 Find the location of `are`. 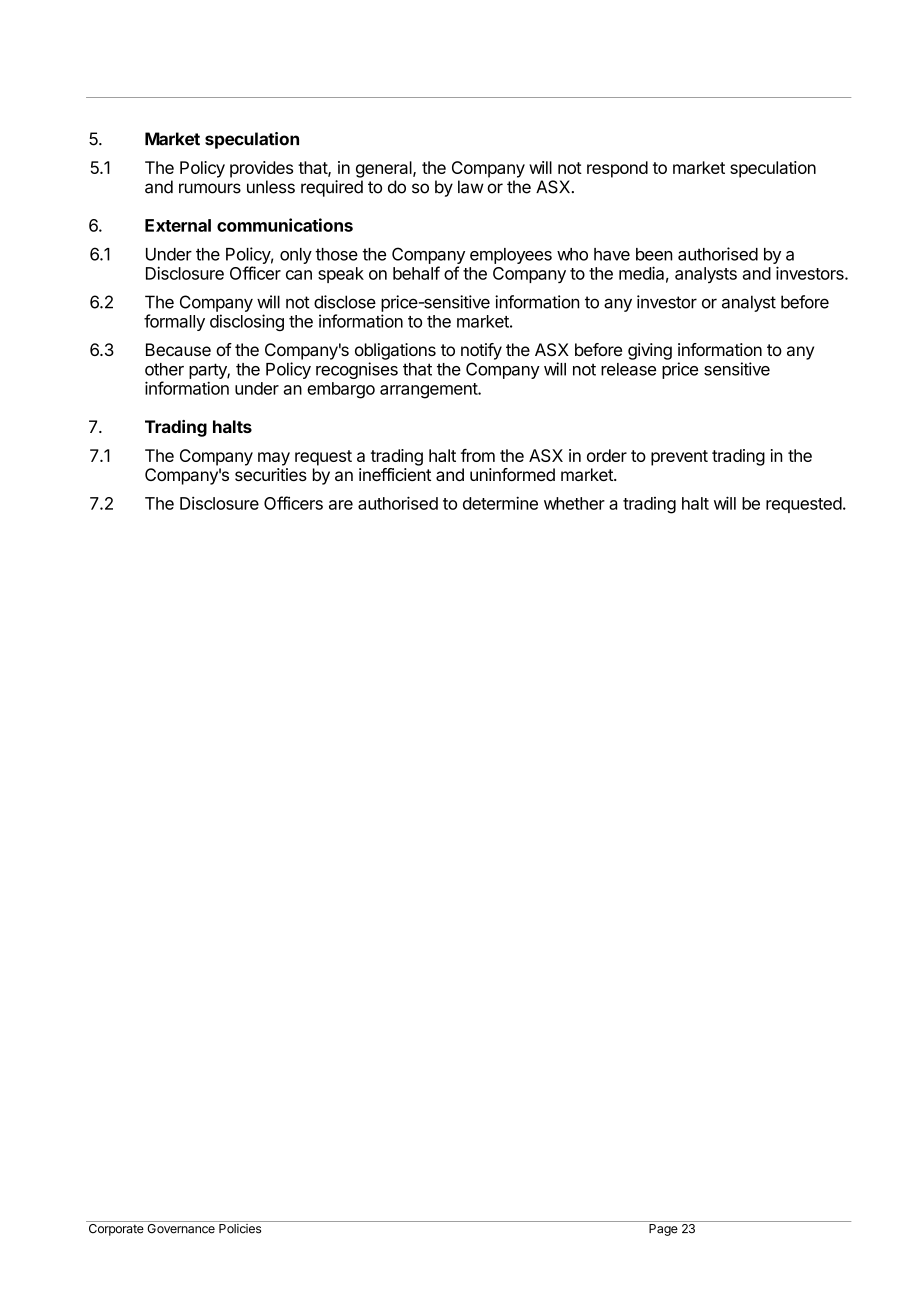

are is located at coordinates (341, 505).
